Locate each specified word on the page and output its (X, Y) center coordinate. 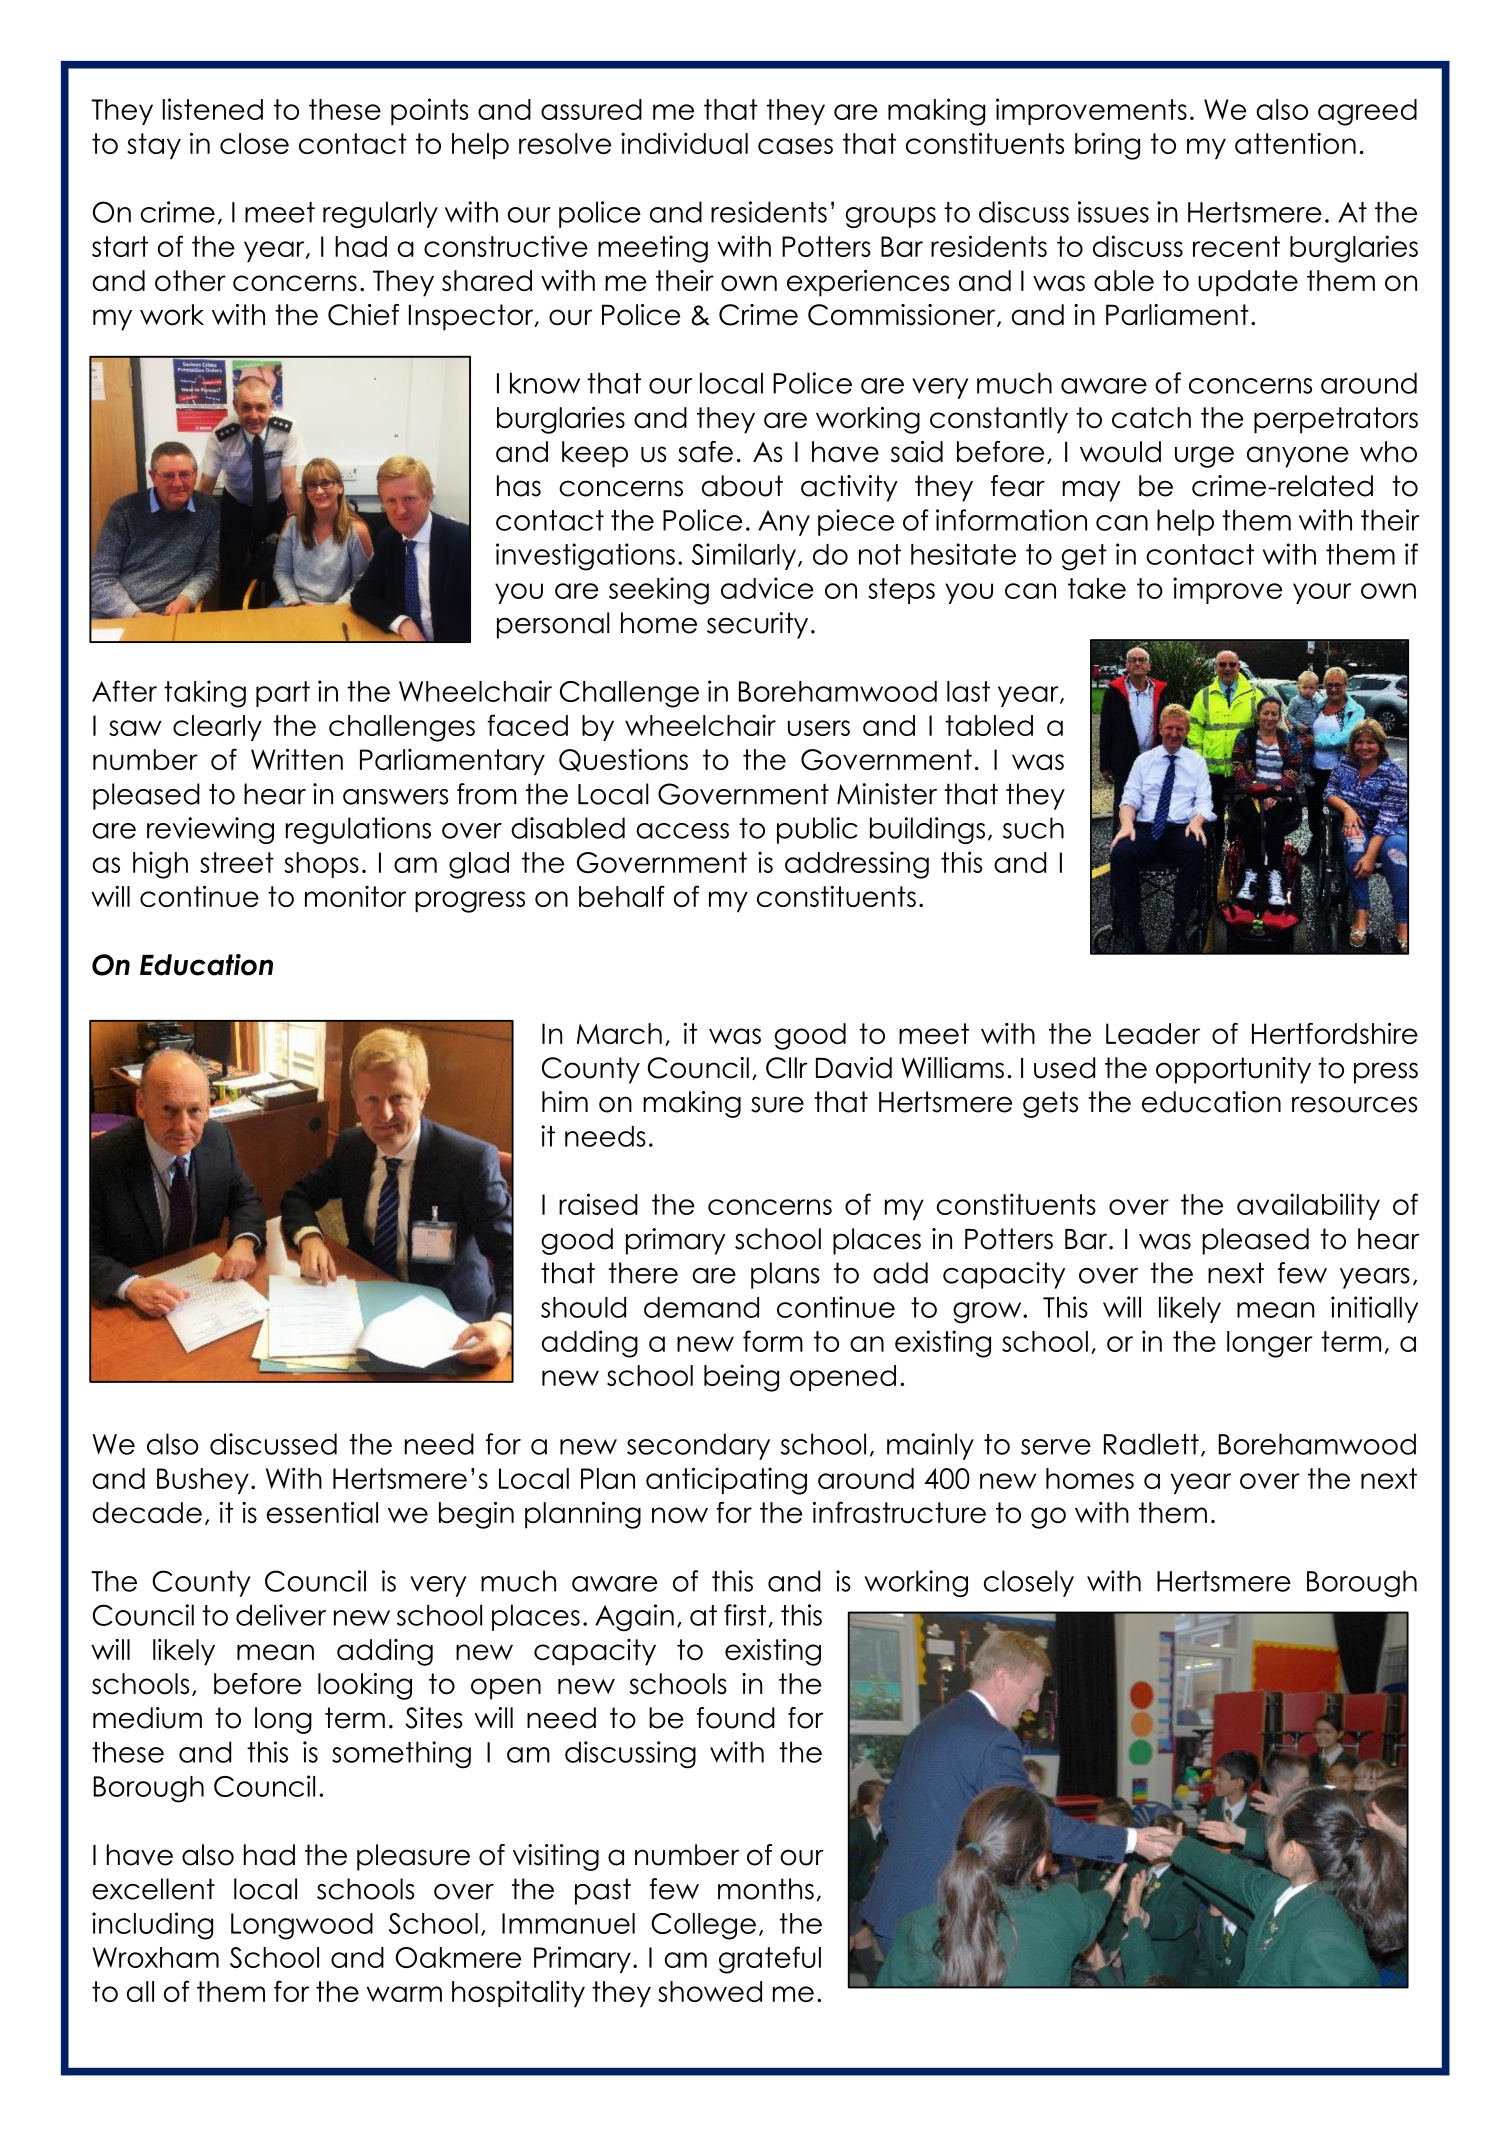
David (854, 1068)
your (1322, 593)
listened (213, 109)
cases (795, 146)
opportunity (1233, 1070)
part (283, 694)
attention (1295, 143)
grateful (770, 1960)
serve (1056, 1447)
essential (322, 1512)
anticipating (726, 1481)
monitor (355, 896)
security (757, 625)
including (152, 1926)
